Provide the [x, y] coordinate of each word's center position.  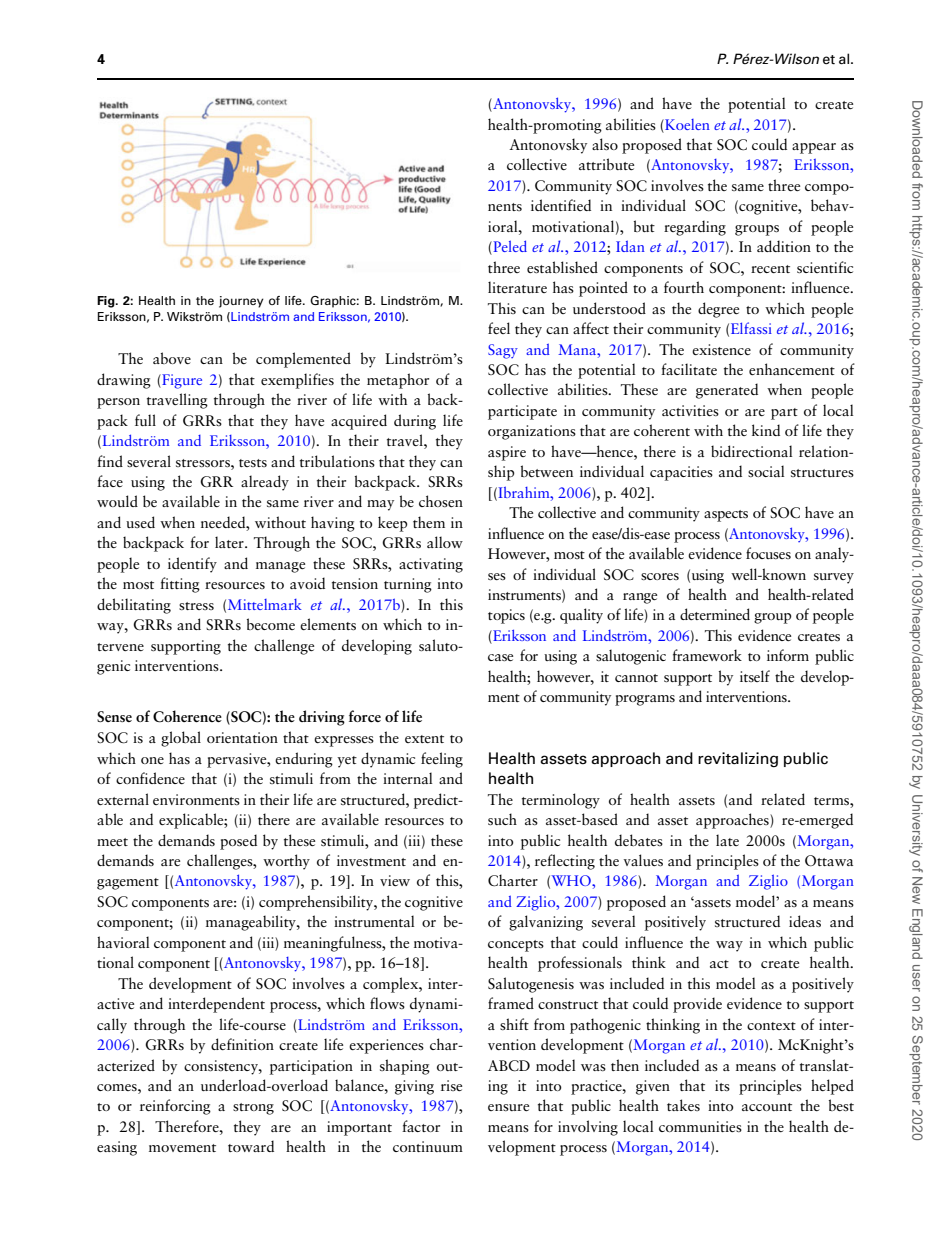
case [500, 657]
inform [788, 655]
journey [241, 302]
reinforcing [175, 1107]
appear [814, 148]
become [271, 624]
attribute [606, 164]
